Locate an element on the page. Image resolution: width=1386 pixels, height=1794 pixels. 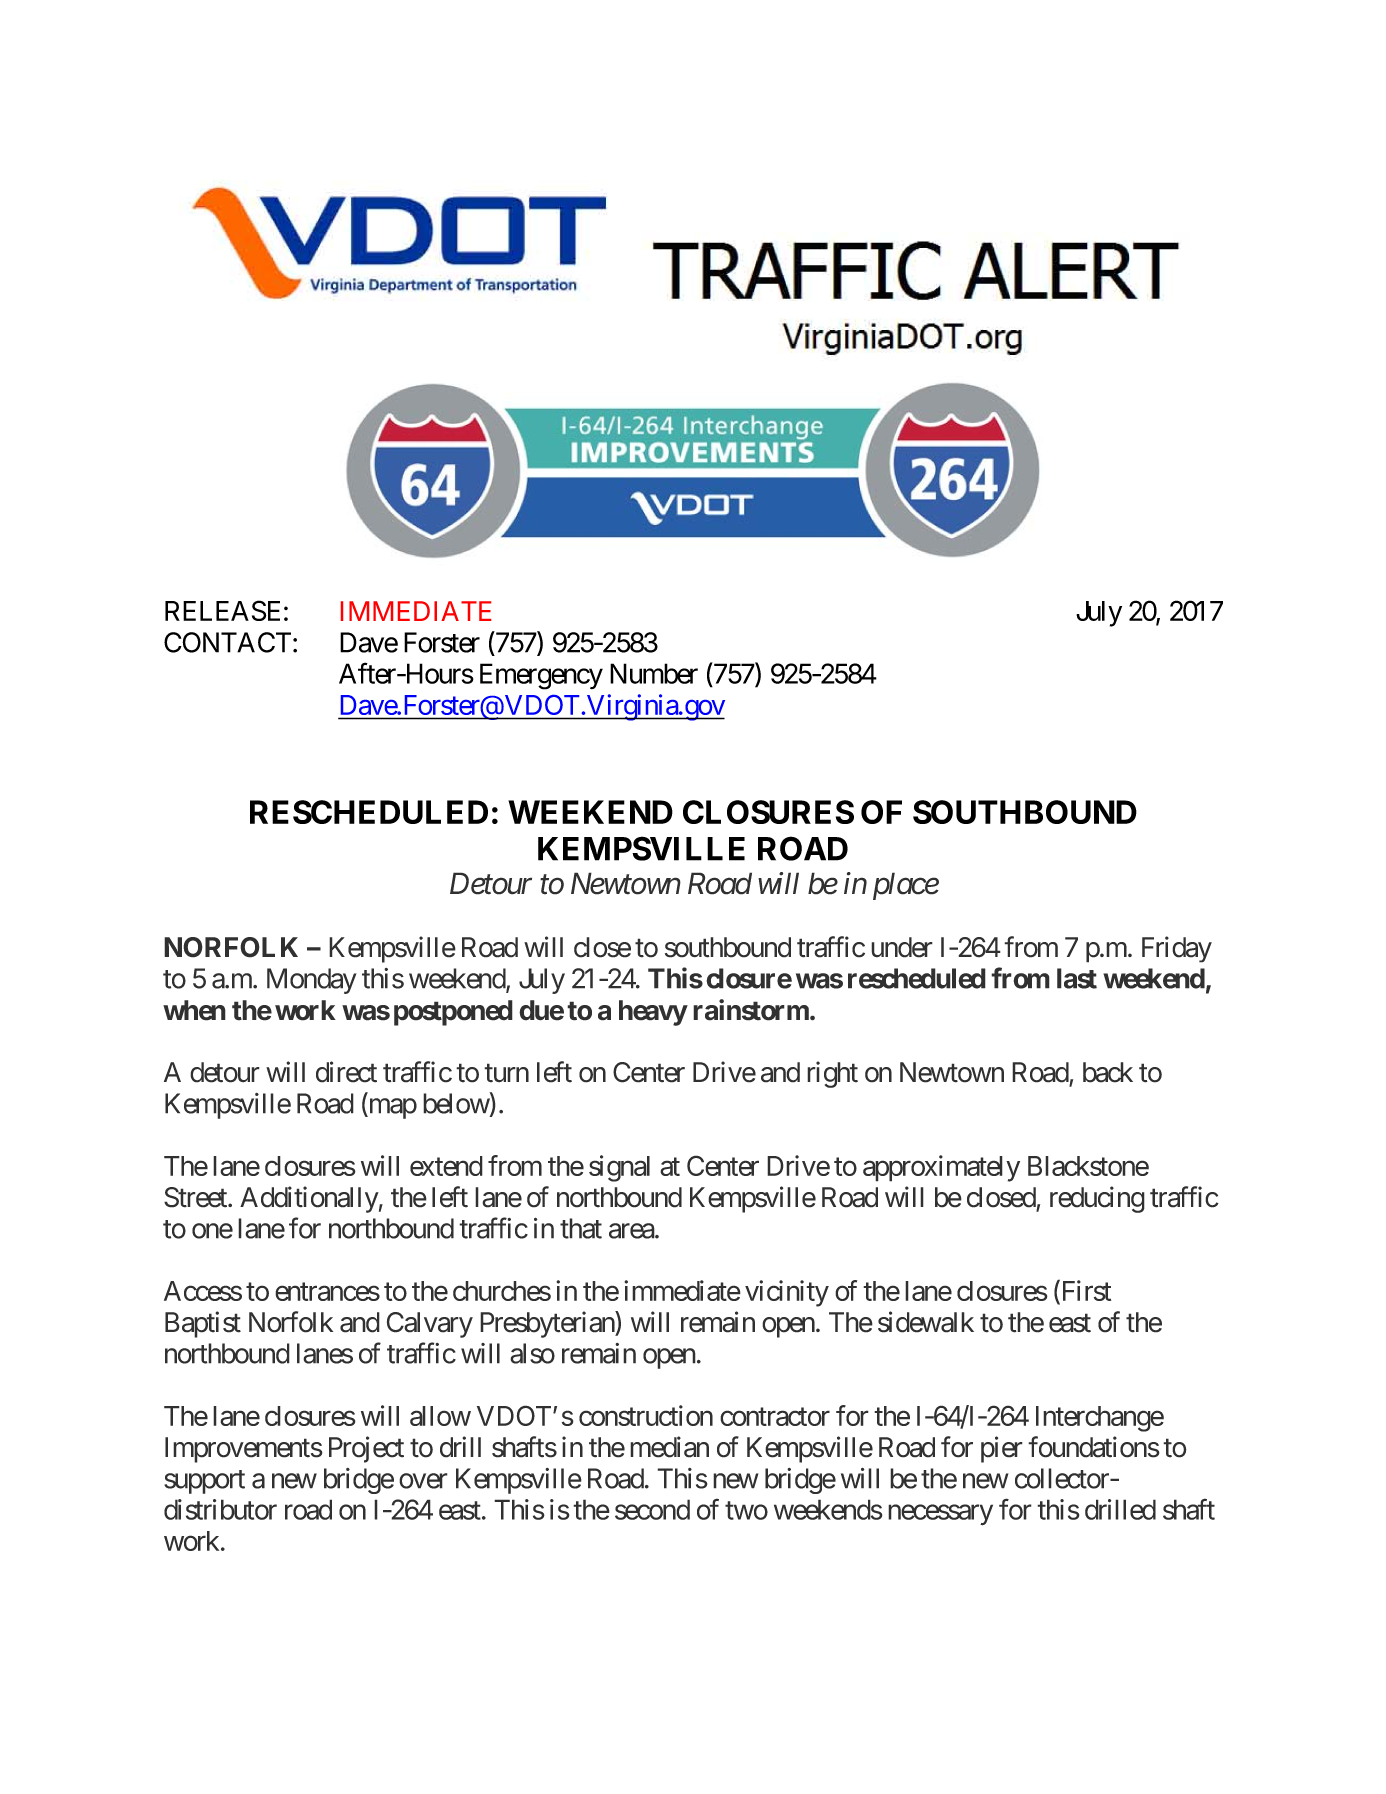
direct is located at coordinates (346, 1072).
